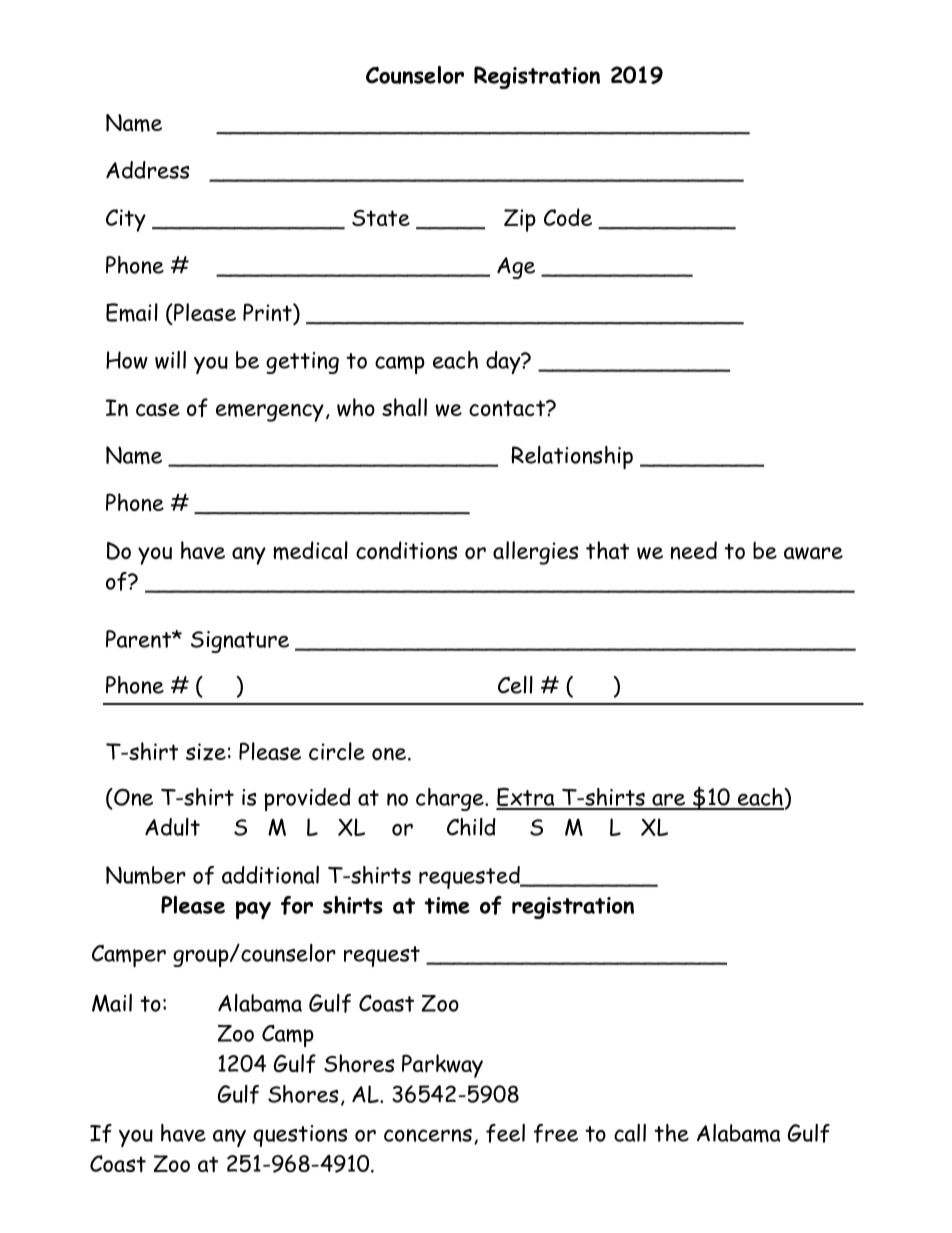 This screenshot has width=952, height=1233. What do you see at coordinates (447, 906) in the screenshot?
I see `time` at bounding box center [447, 906].
